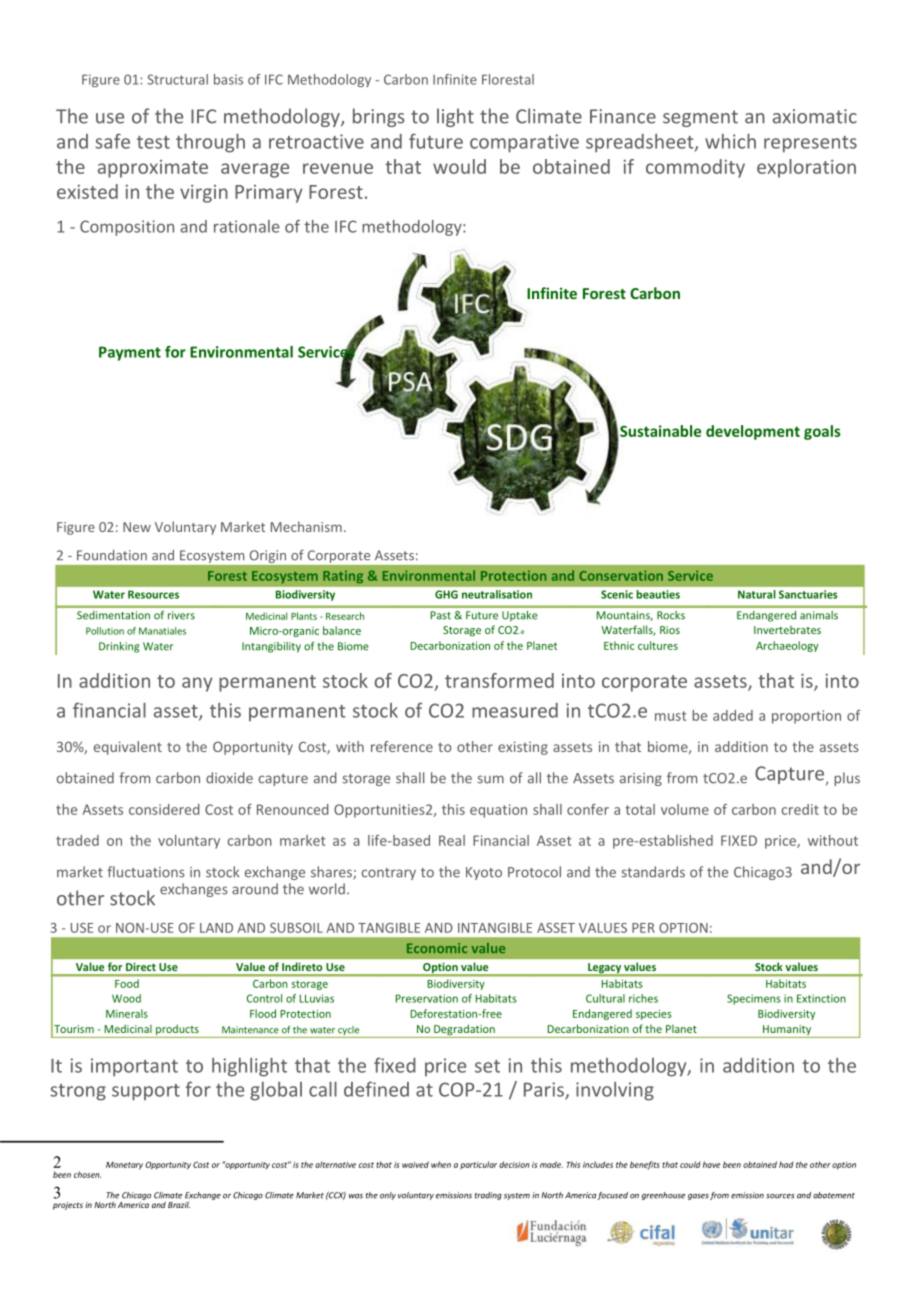 The height and width of the screenshot is (1308, 924). Describe the element at coordinates (753, 432) in the screenshot. I see `development` at that location.
